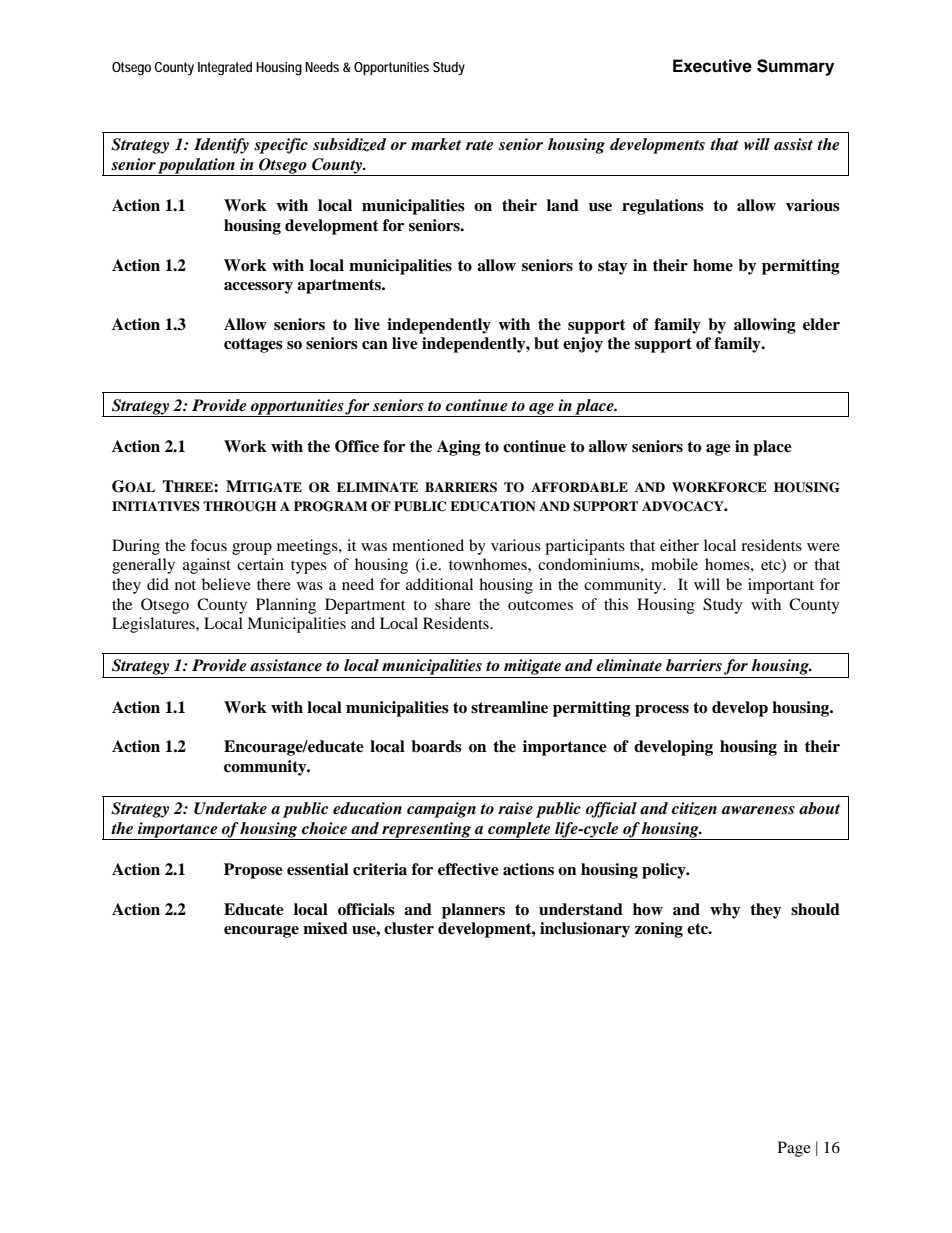 This document has height=1233, width=952. Describe the element at coordinates (758, 810) in the document. I see `awareness` at that location.
